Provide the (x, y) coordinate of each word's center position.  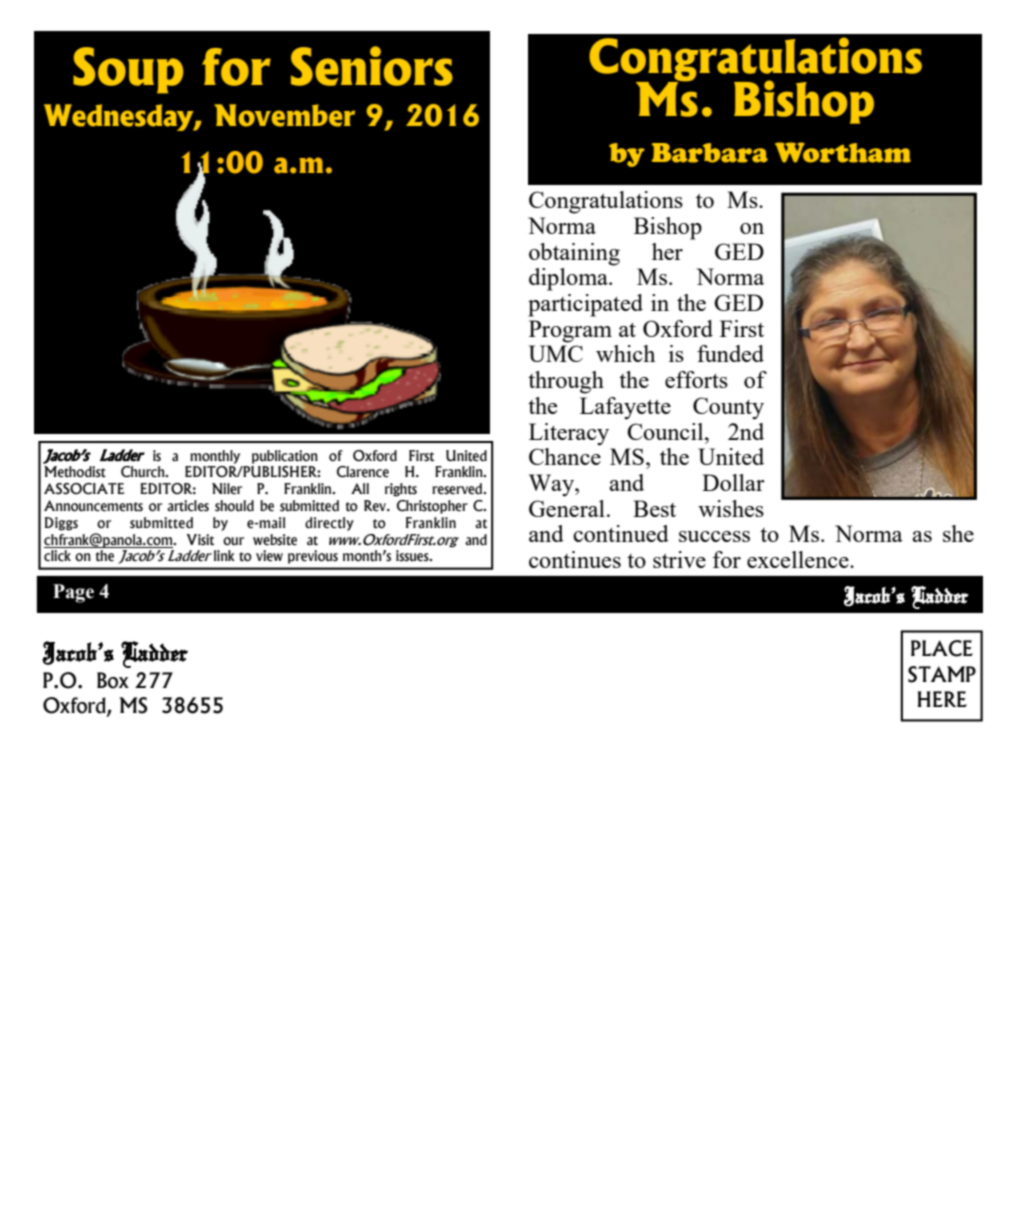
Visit (200, 540)
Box (113, 680)
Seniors (372, 66)
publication (285, 457)
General (567, 508)
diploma (569, 279)
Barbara (709, 153)
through (566, 382)
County (728, 408)
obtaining (574, 254)
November (284, 115)
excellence (799, 559)
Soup (128, 70)
